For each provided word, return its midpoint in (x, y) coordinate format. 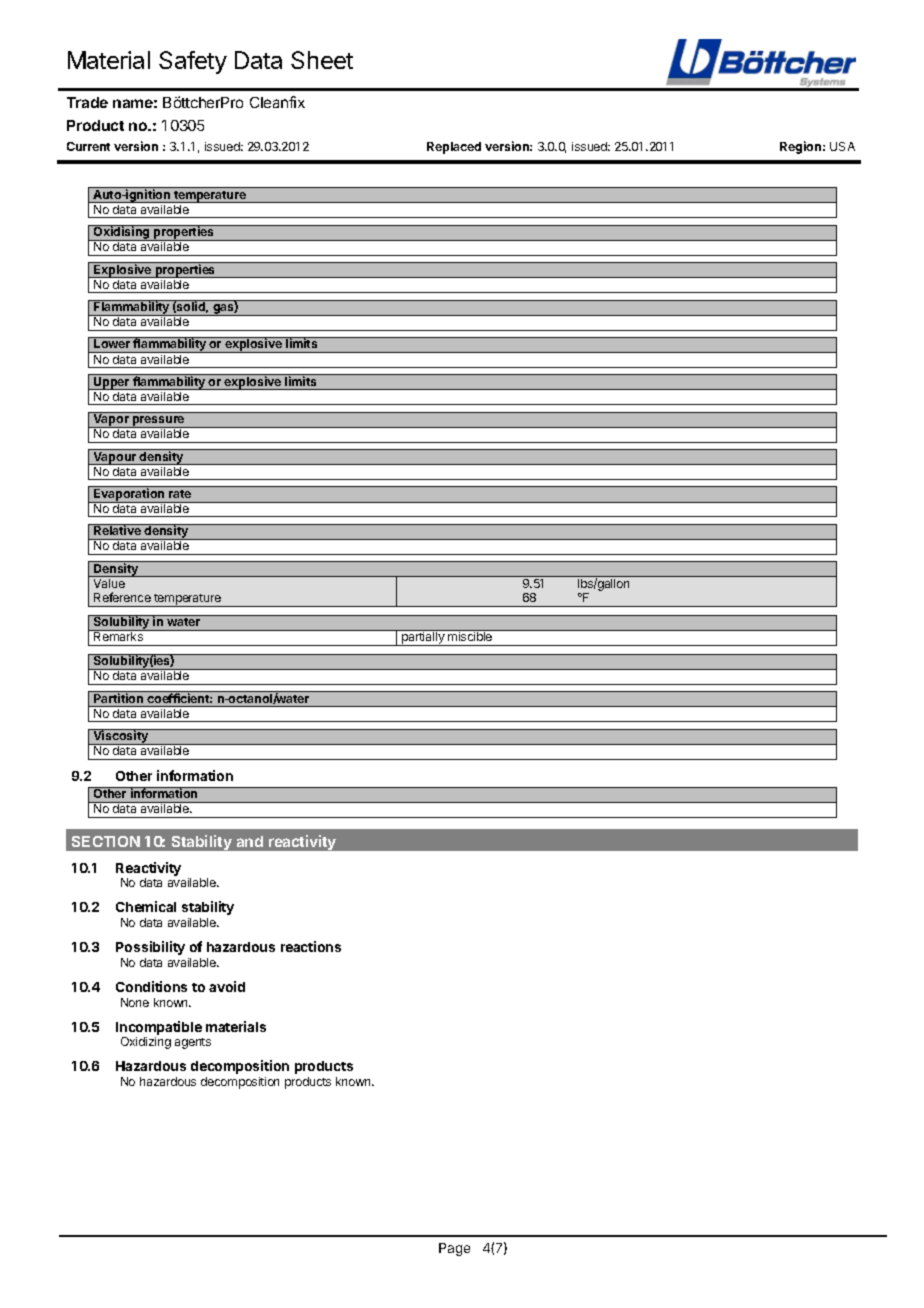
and (250, 841)
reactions (311, 946)
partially (423, 638)
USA (842, 146)
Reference (122, 597)
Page (454, 1249)
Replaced (454, 148)
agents (193, 1043)
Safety (193, 62)
